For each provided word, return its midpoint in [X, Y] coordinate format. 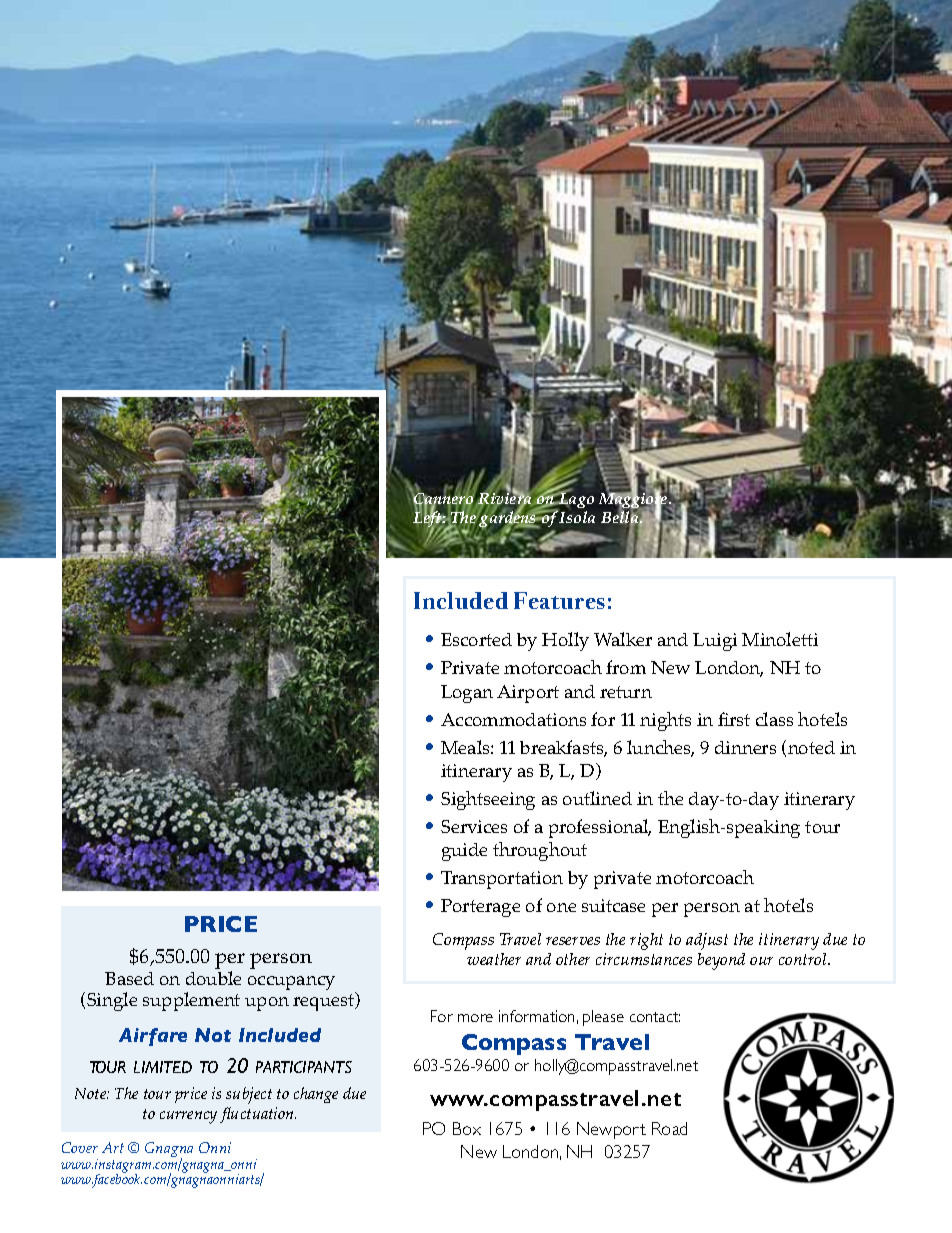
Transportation [502, 880]
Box [467, 1128]
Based [129, 978]
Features [559, 600]
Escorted [476, 639]
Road [669, 1128]
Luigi [715, 642]
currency [188, 1117]
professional [600, 828]
